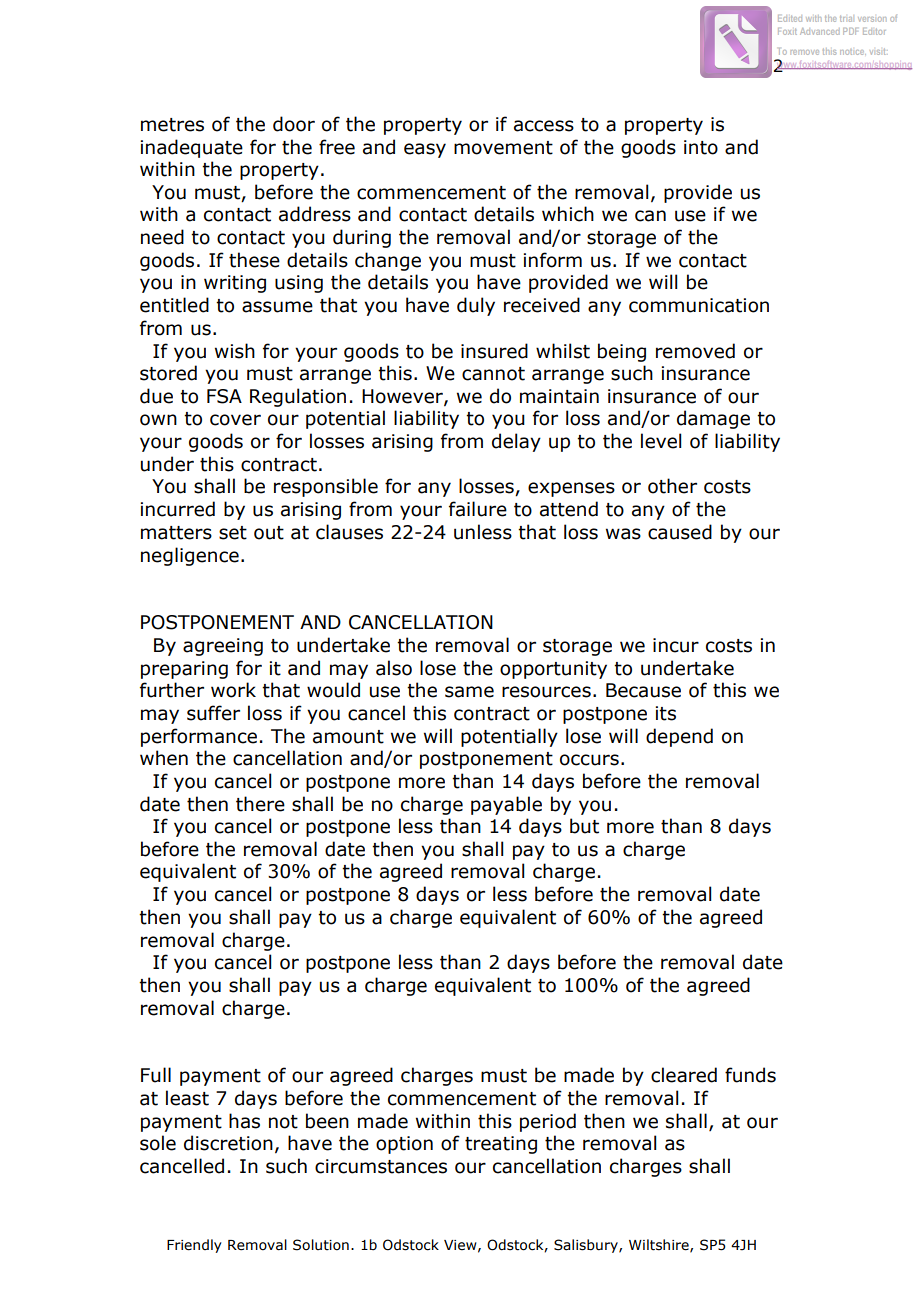  I want to click on set, so click(233, 533).
